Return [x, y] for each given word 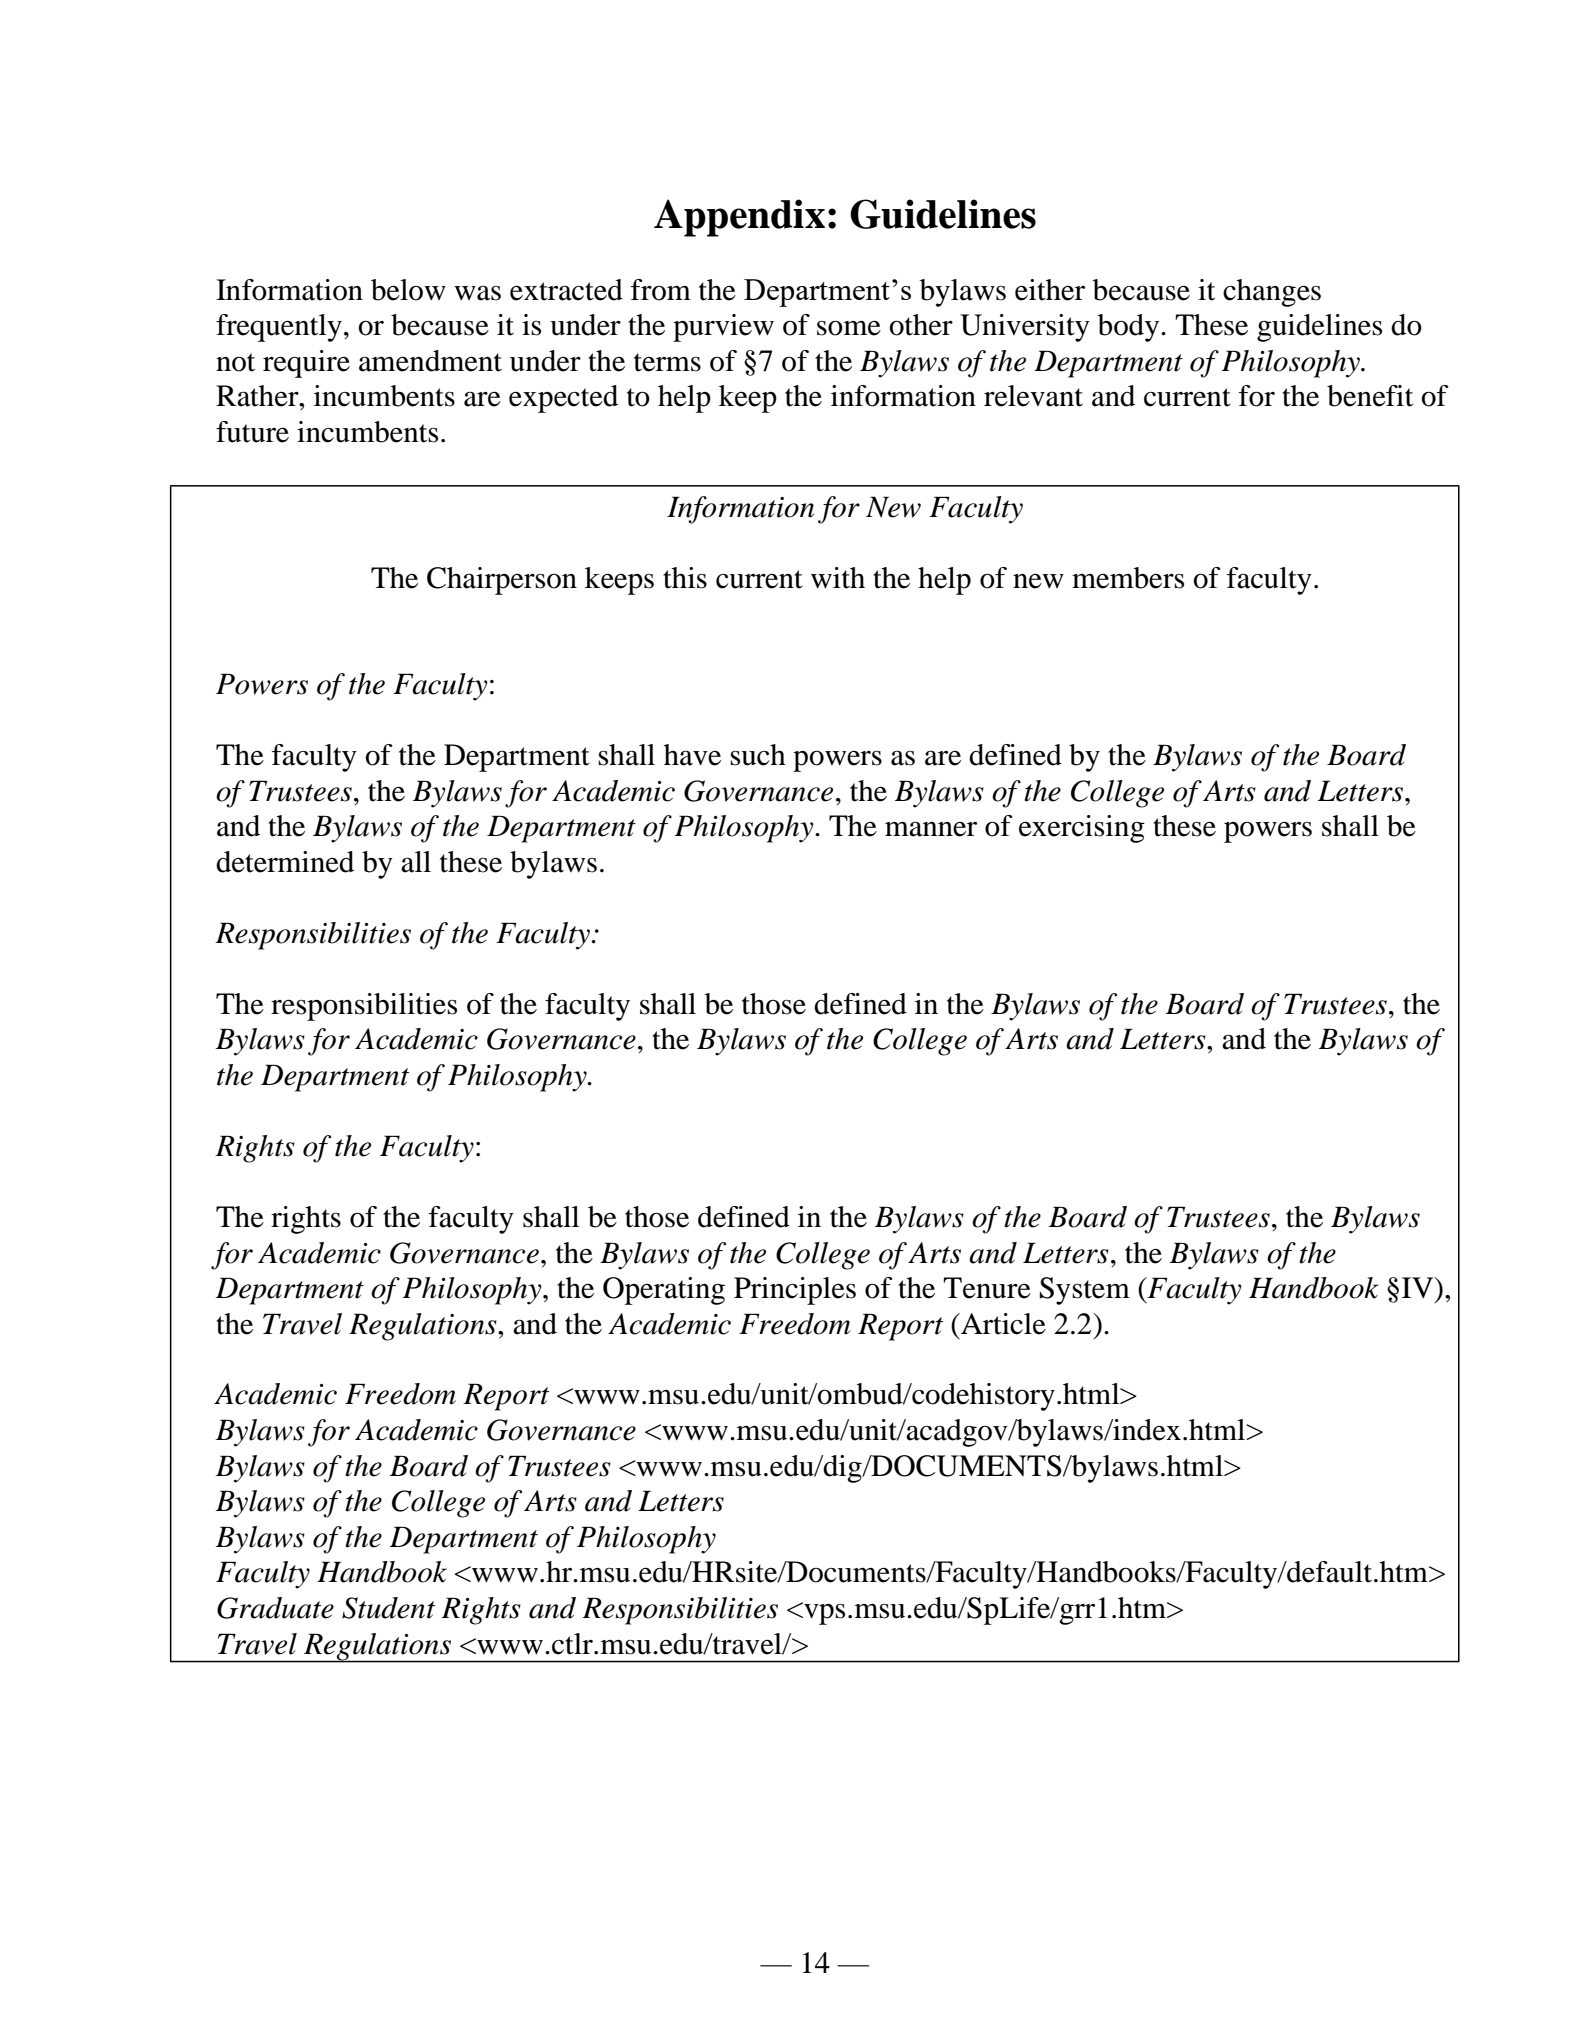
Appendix [739, 218]
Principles [795, 1291]
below [408, 290]
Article [1002, 1324]
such [758, 755]
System [1085, 1291]
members [1128, 578]
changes [1272, 293]
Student [388, 1608]
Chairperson [502, 581]
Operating [664, 1291]
